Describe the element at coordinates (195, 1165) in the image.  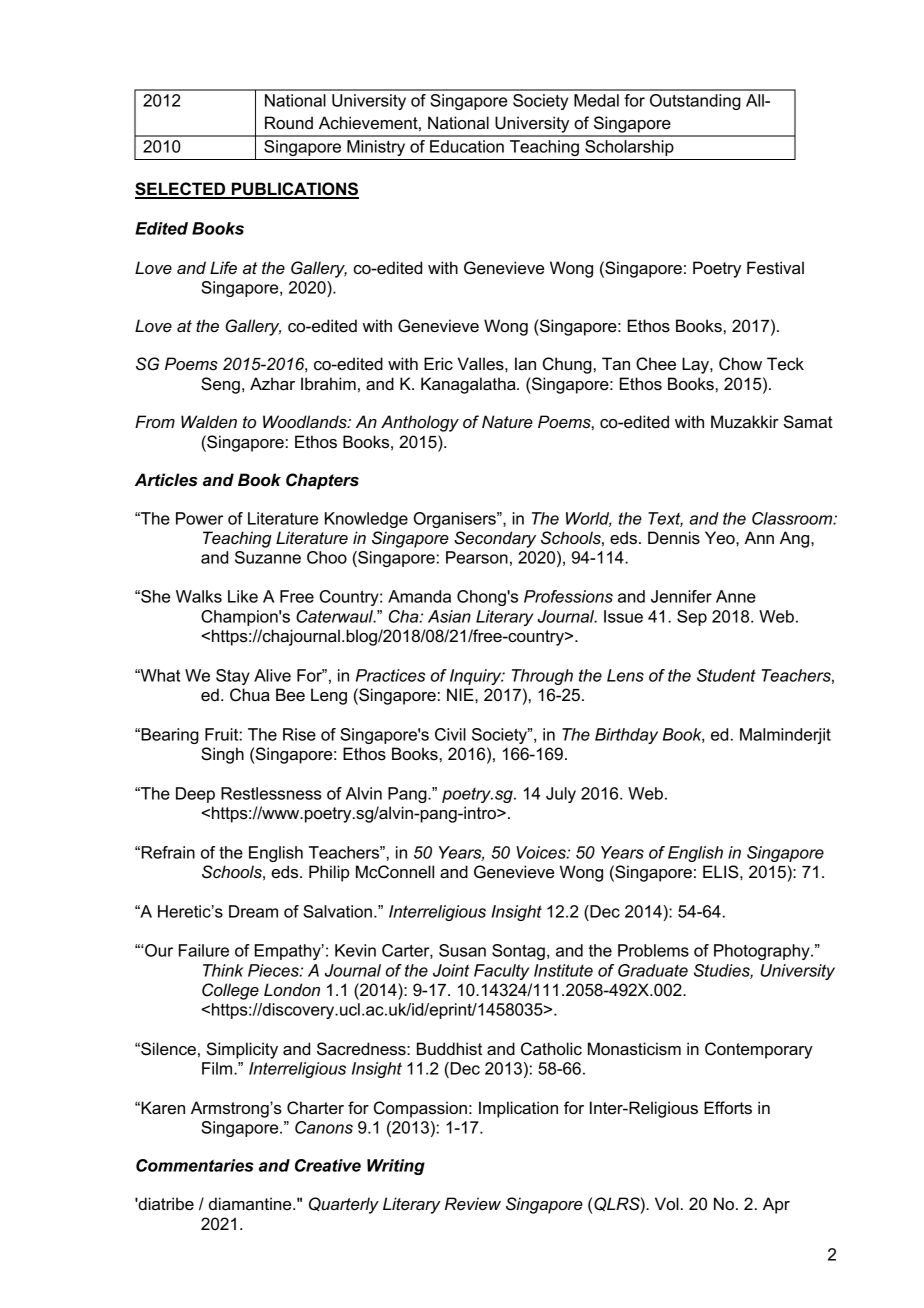
I see `Commentaries` at that location.
